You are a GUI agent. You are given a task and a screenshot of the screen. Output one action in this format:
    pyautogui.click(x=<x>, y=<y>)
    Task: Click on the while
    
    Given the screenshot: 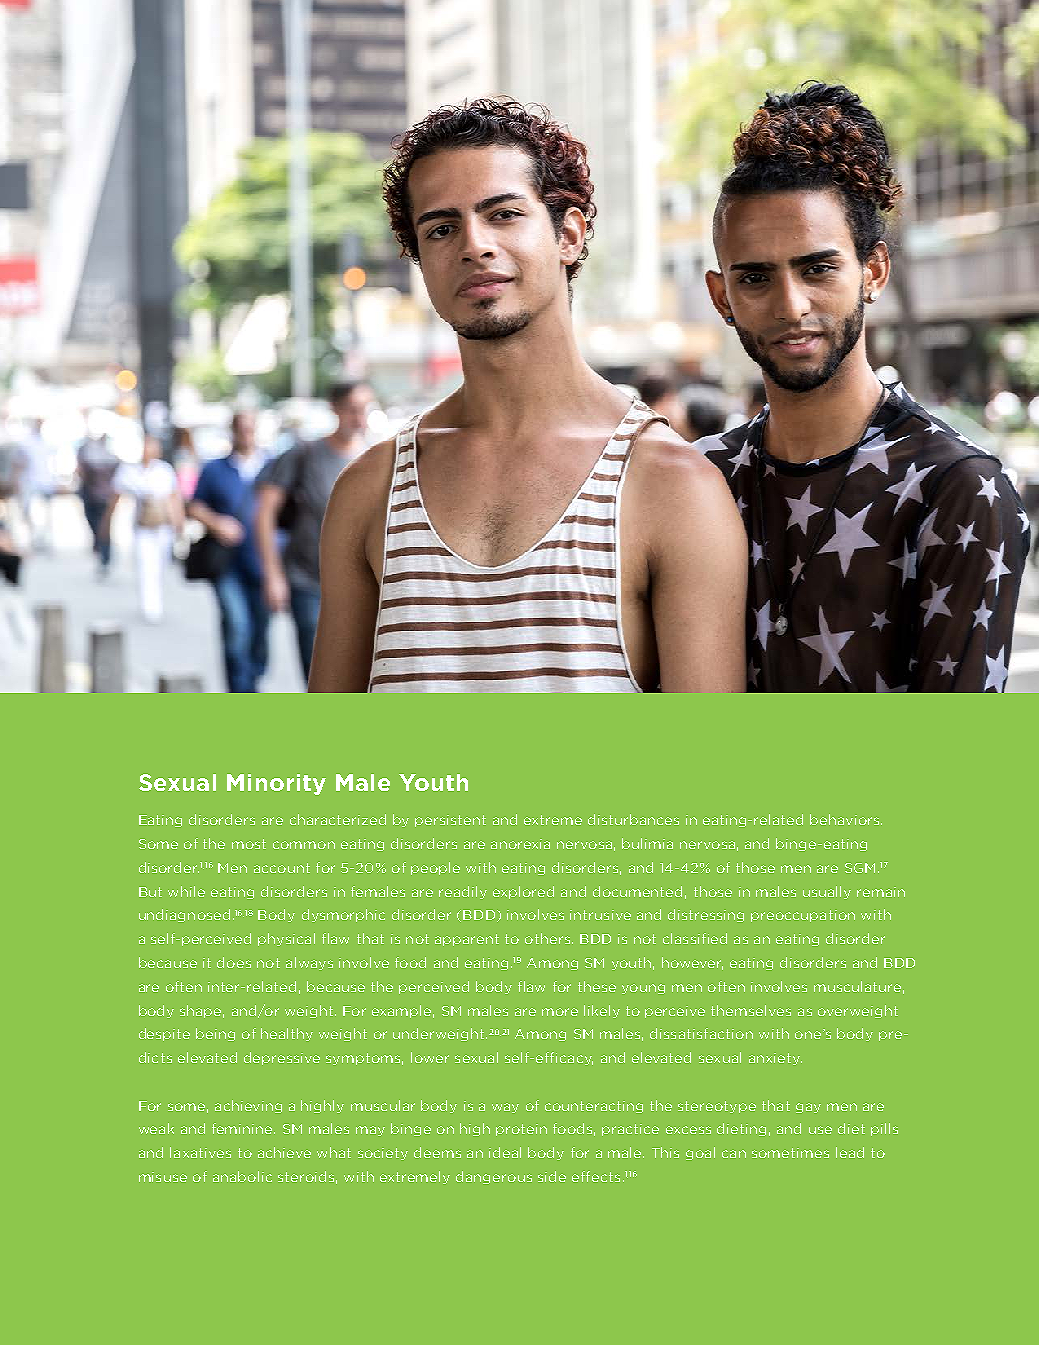 What is the action you would take?
    pyautogui.click(x=186, y=891)
